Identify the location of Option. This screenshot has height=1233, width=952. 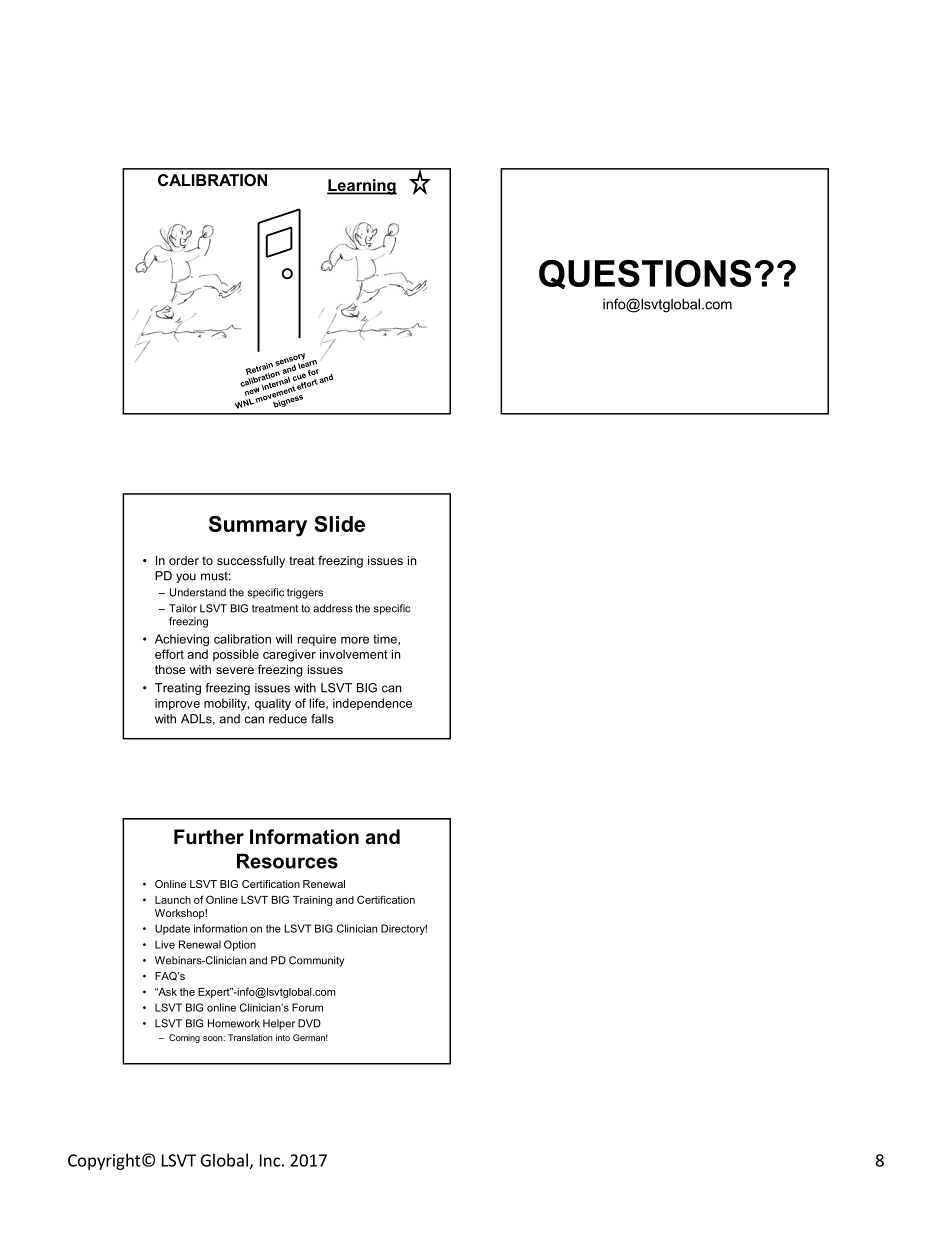
(240, 945).
